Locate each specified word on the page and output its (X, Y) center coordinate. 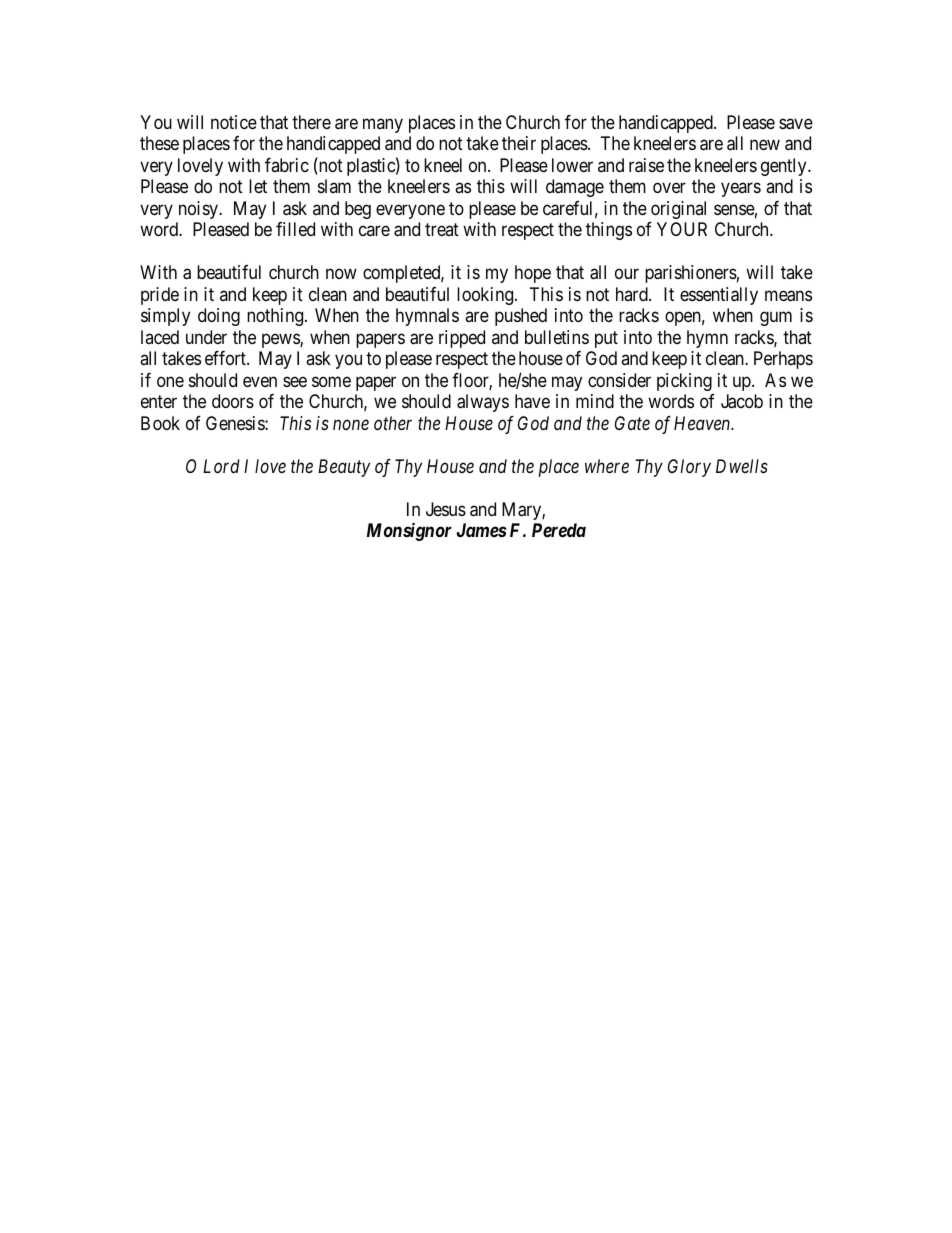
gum (776, 319)
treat (442, 230)
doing (219, 317)
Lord (221, 466)
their (519, 143)
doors (233, 401)
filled (295, 229)
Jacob (742, 401)
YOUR (682, 229)
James (482, 530)
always (483, 403)
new (765, 145)
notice (234, 122)
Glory (689, 468)
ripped (462, 339)
